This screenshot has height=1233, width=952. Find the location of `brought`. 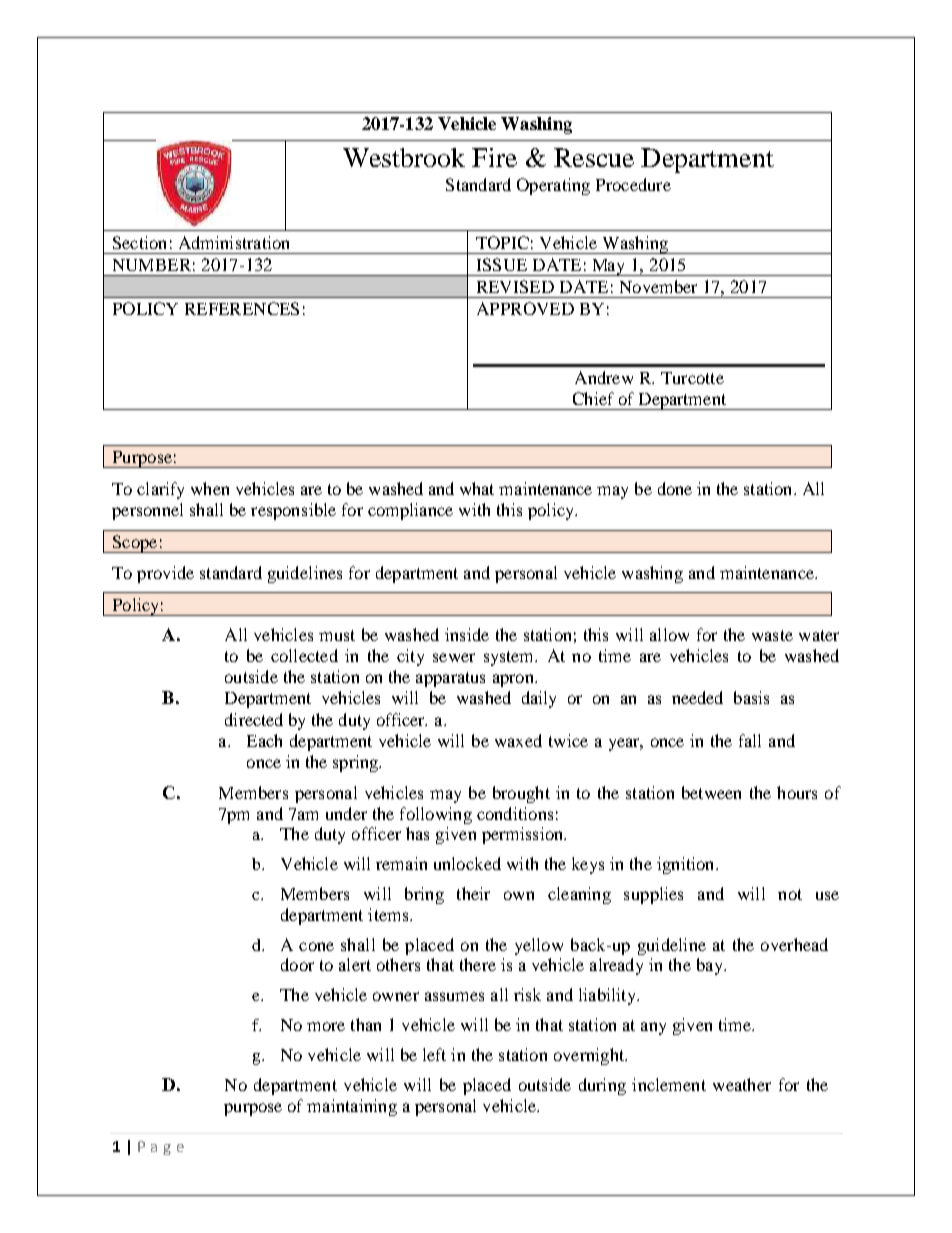

brought is located at coordinates (521, 794).
